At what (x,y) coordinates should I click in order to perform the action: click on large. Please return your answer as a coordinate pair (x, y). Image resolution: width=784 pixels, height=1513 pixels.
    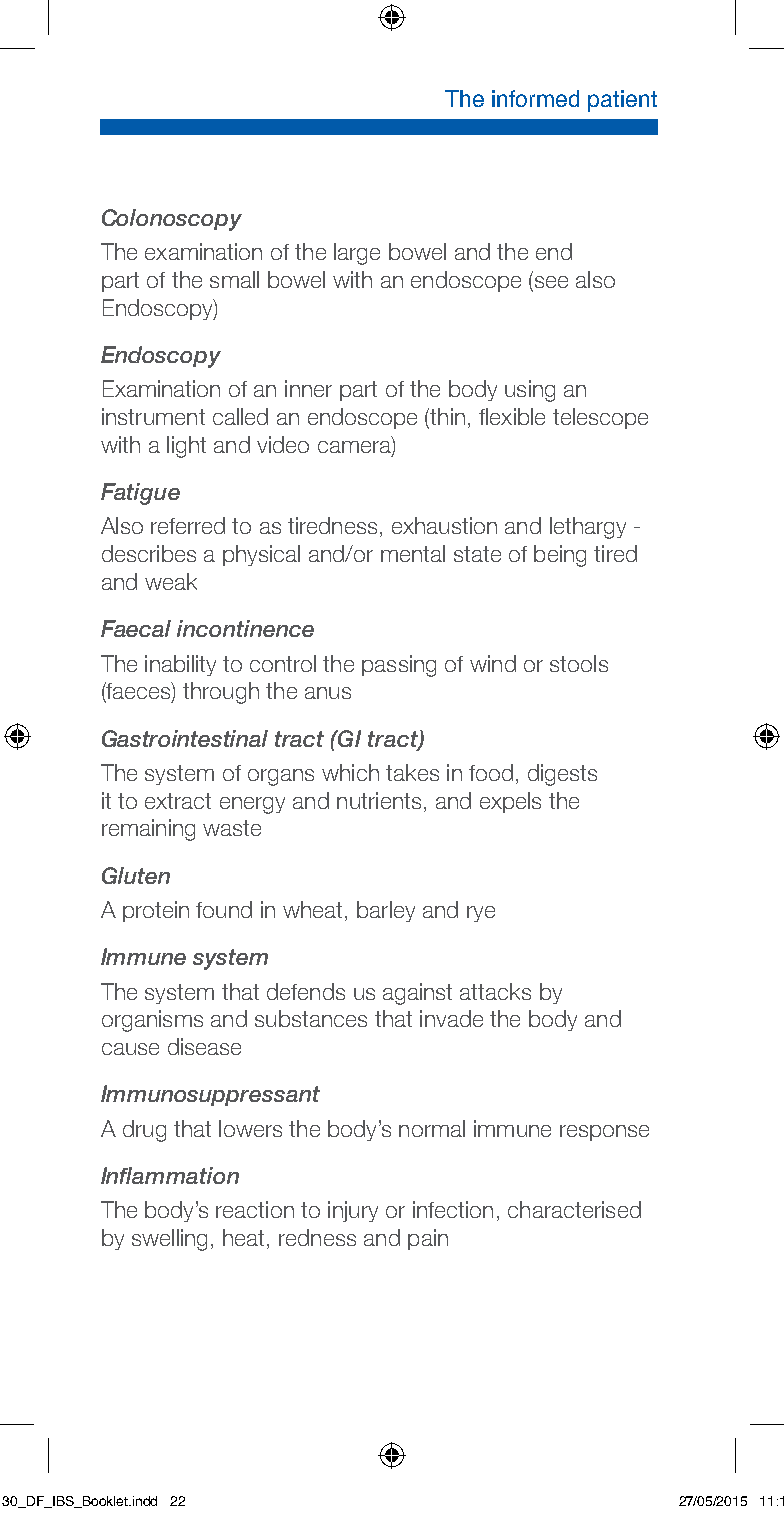
    Looking at the image, I should click on (357, 254).
